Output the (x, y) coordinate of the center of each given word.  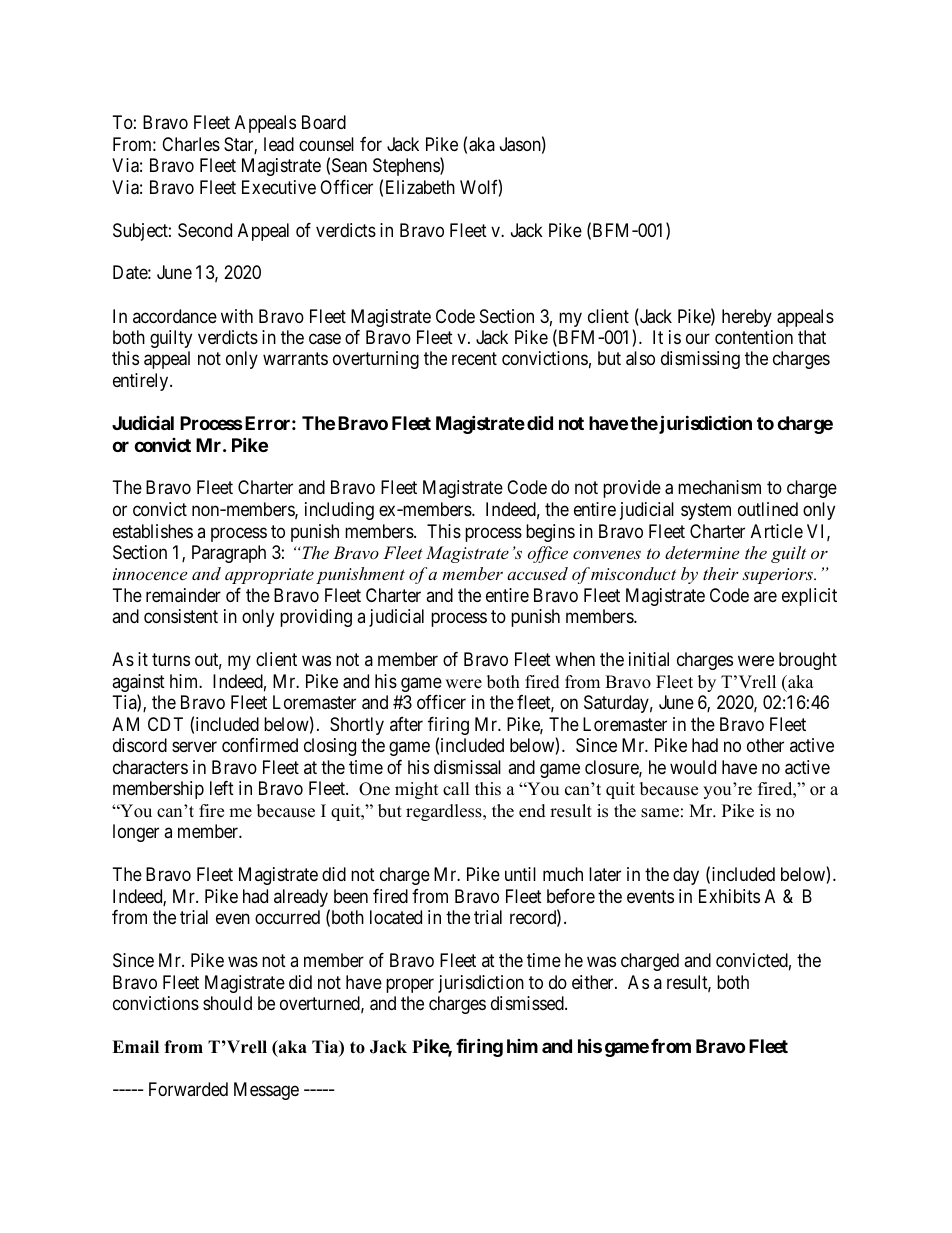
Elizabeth (420, 187)
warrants (295, 359)
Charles (191, 144)
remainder (183, 595)
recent (474, 359)
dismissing (700, 360)
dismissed (528, 1003)
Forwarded (188, 1089)
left (222, 788)
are (765, 596)
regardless (445, 812)
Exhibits (729, 896)
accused (537, 573)
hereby (747, 318)
